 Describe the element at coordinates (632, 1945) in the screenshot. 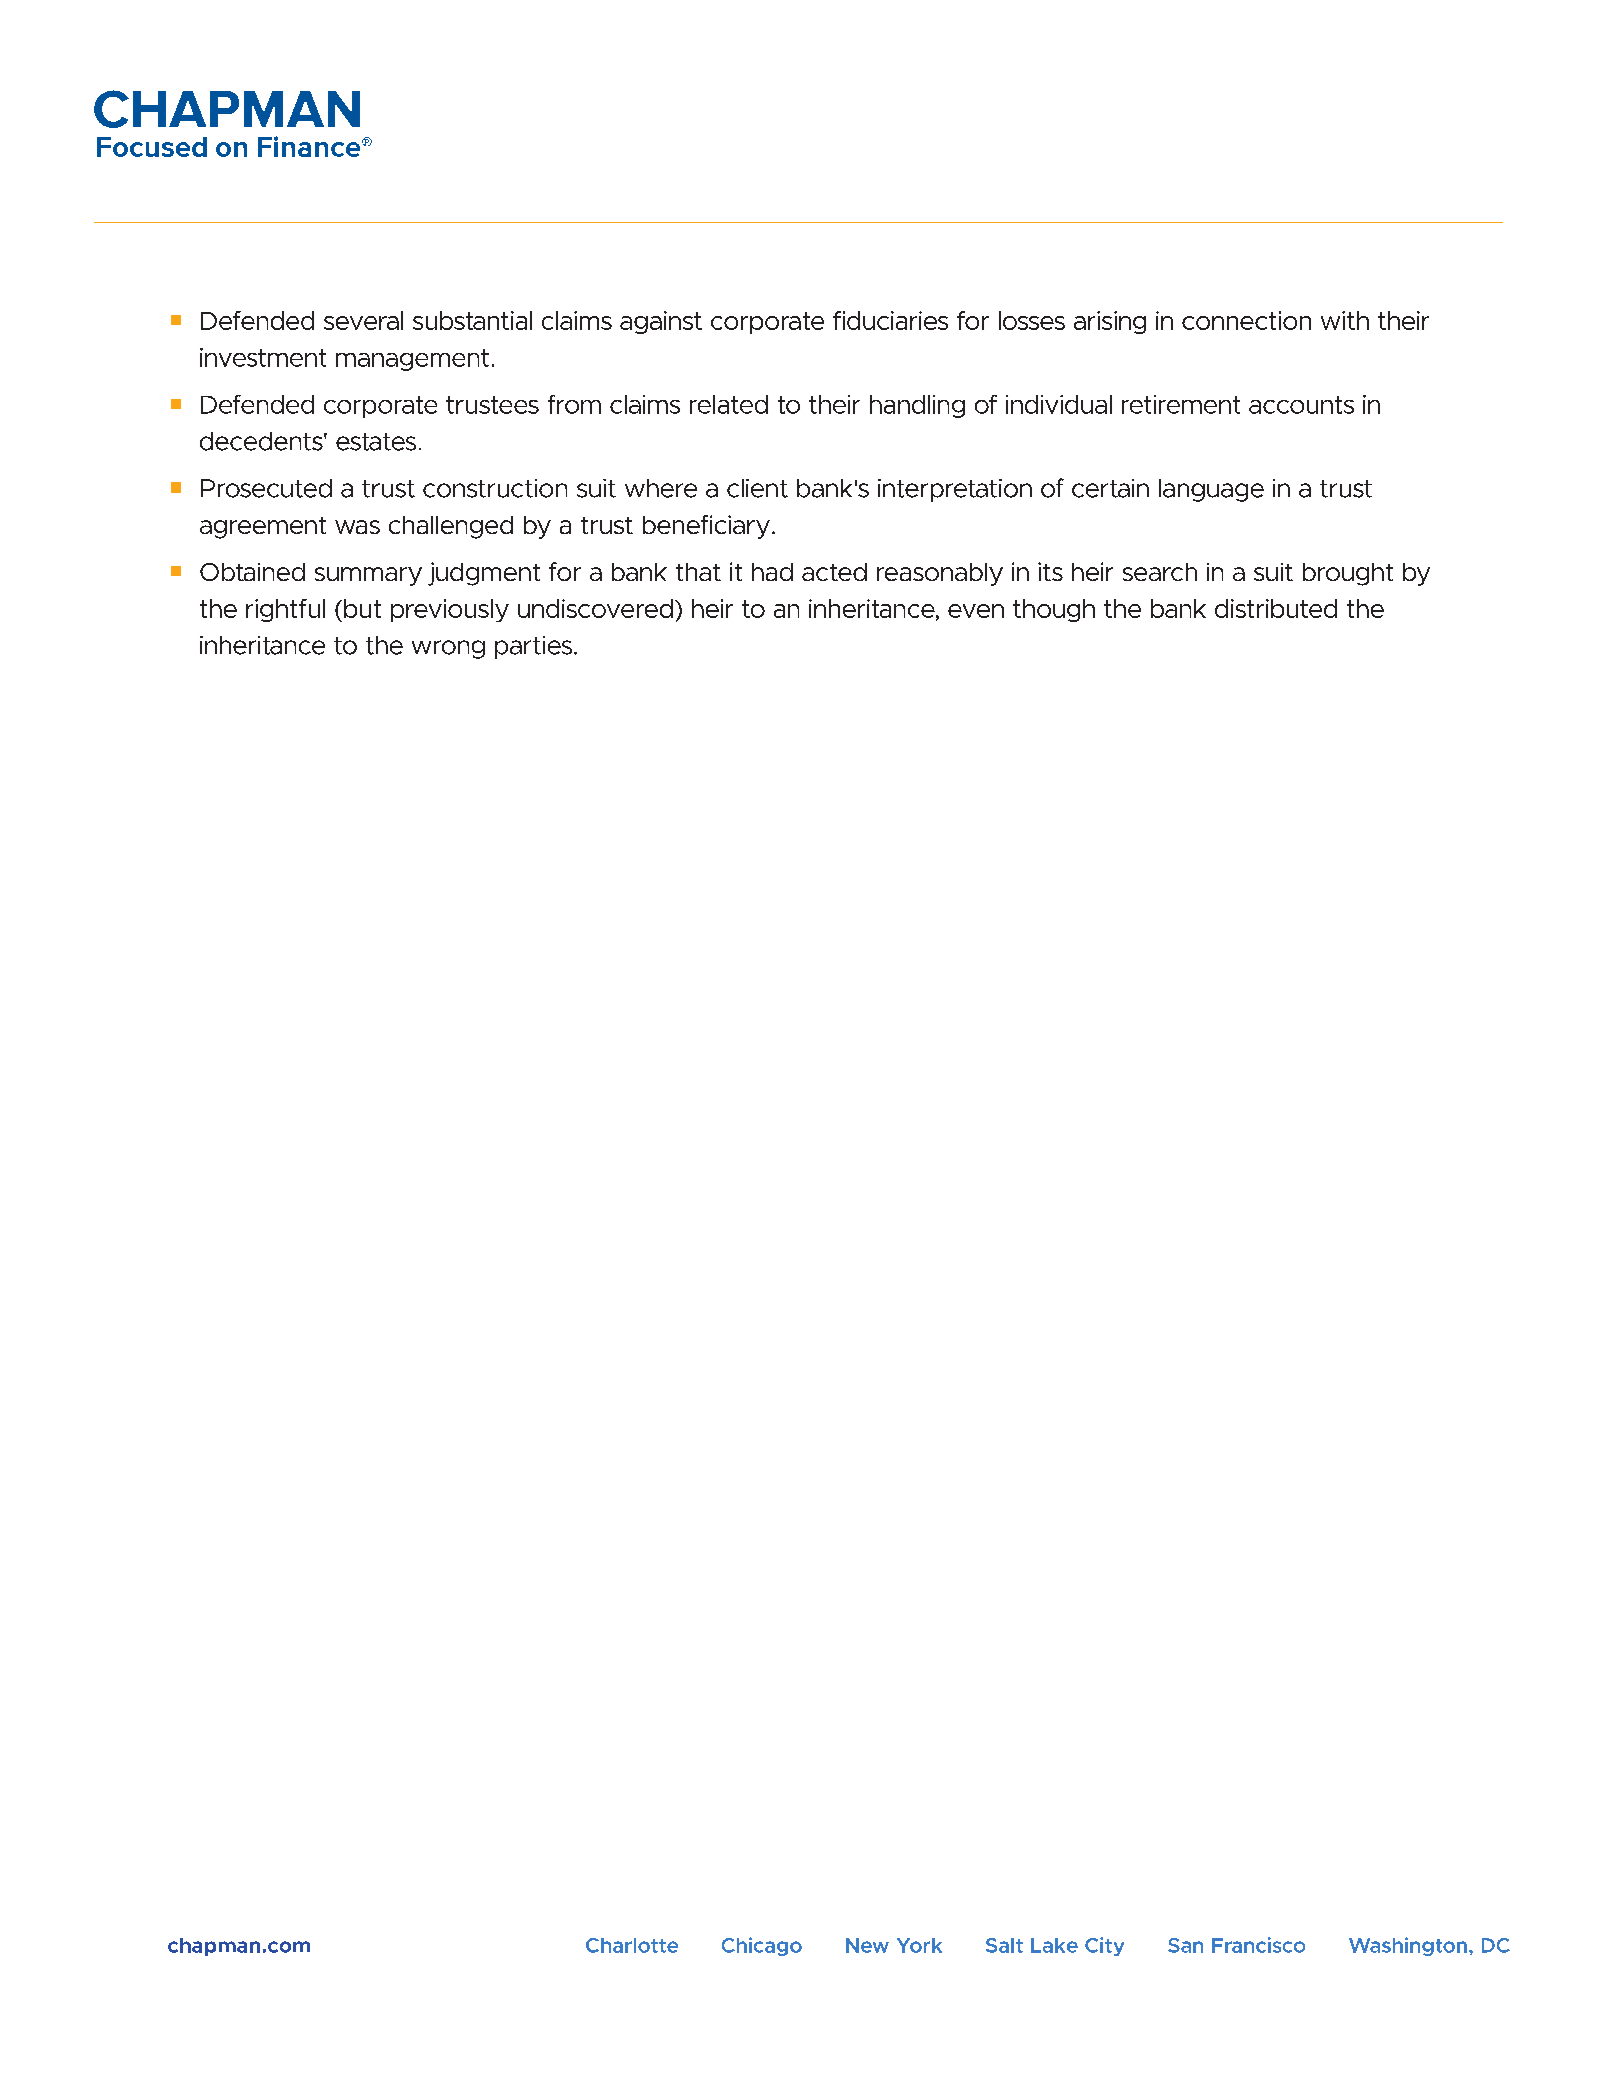

I see `Charlotte` at that location.
